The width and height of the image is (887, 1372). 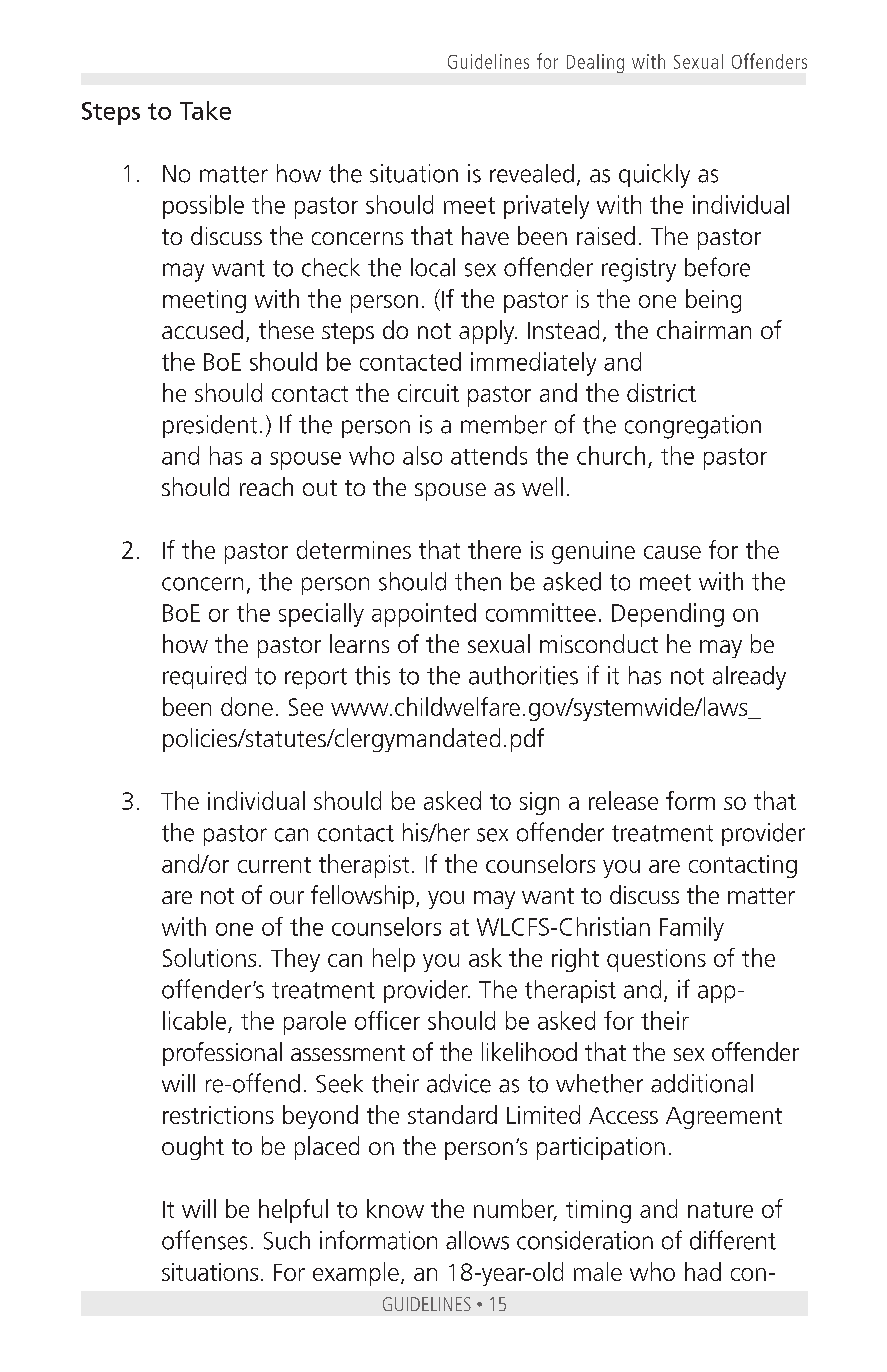 I want to click on They, so click(x=295, y=960).
